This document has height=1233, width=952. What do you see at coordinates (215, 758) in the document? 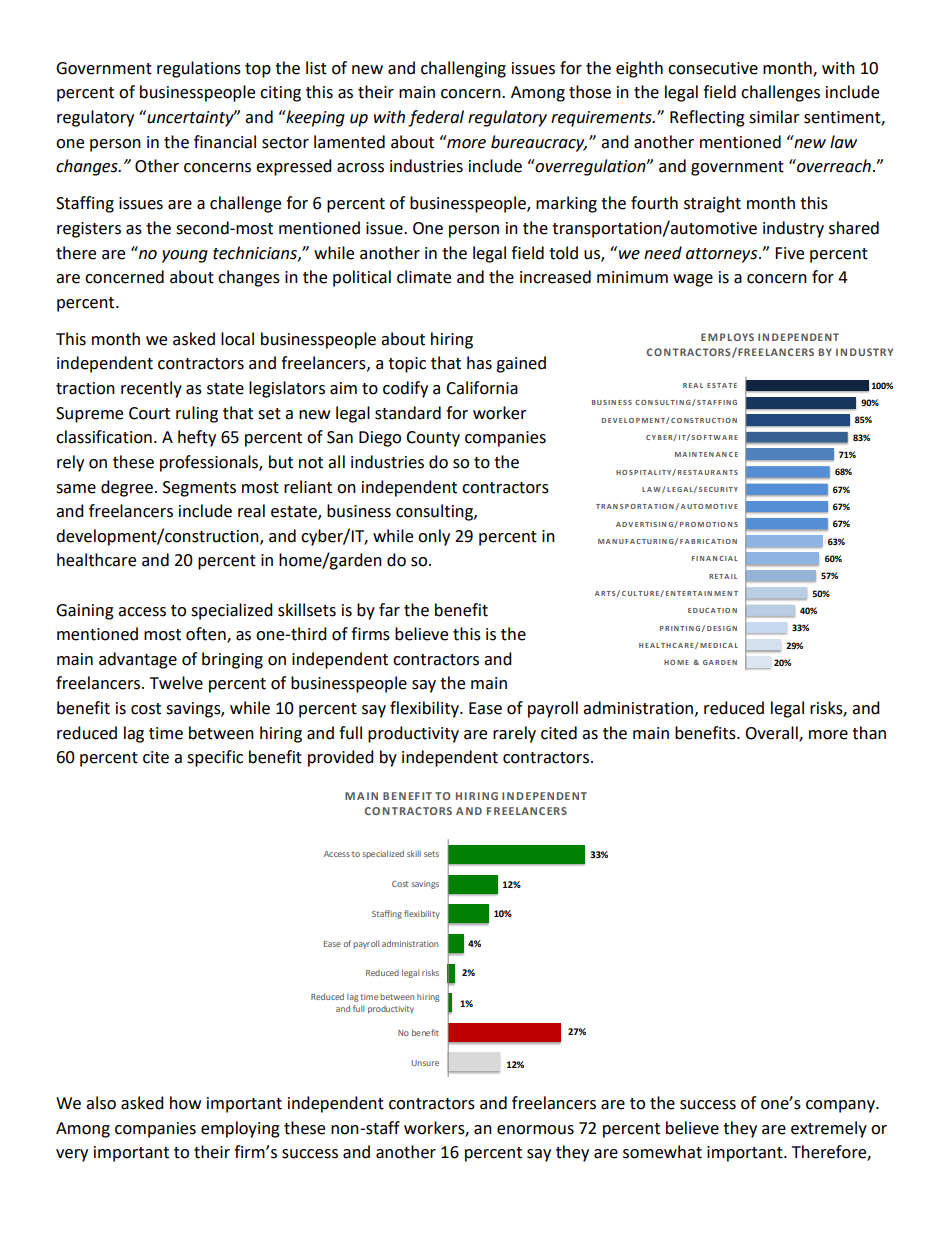
I see `specific` at bounding box center [215, 758].
